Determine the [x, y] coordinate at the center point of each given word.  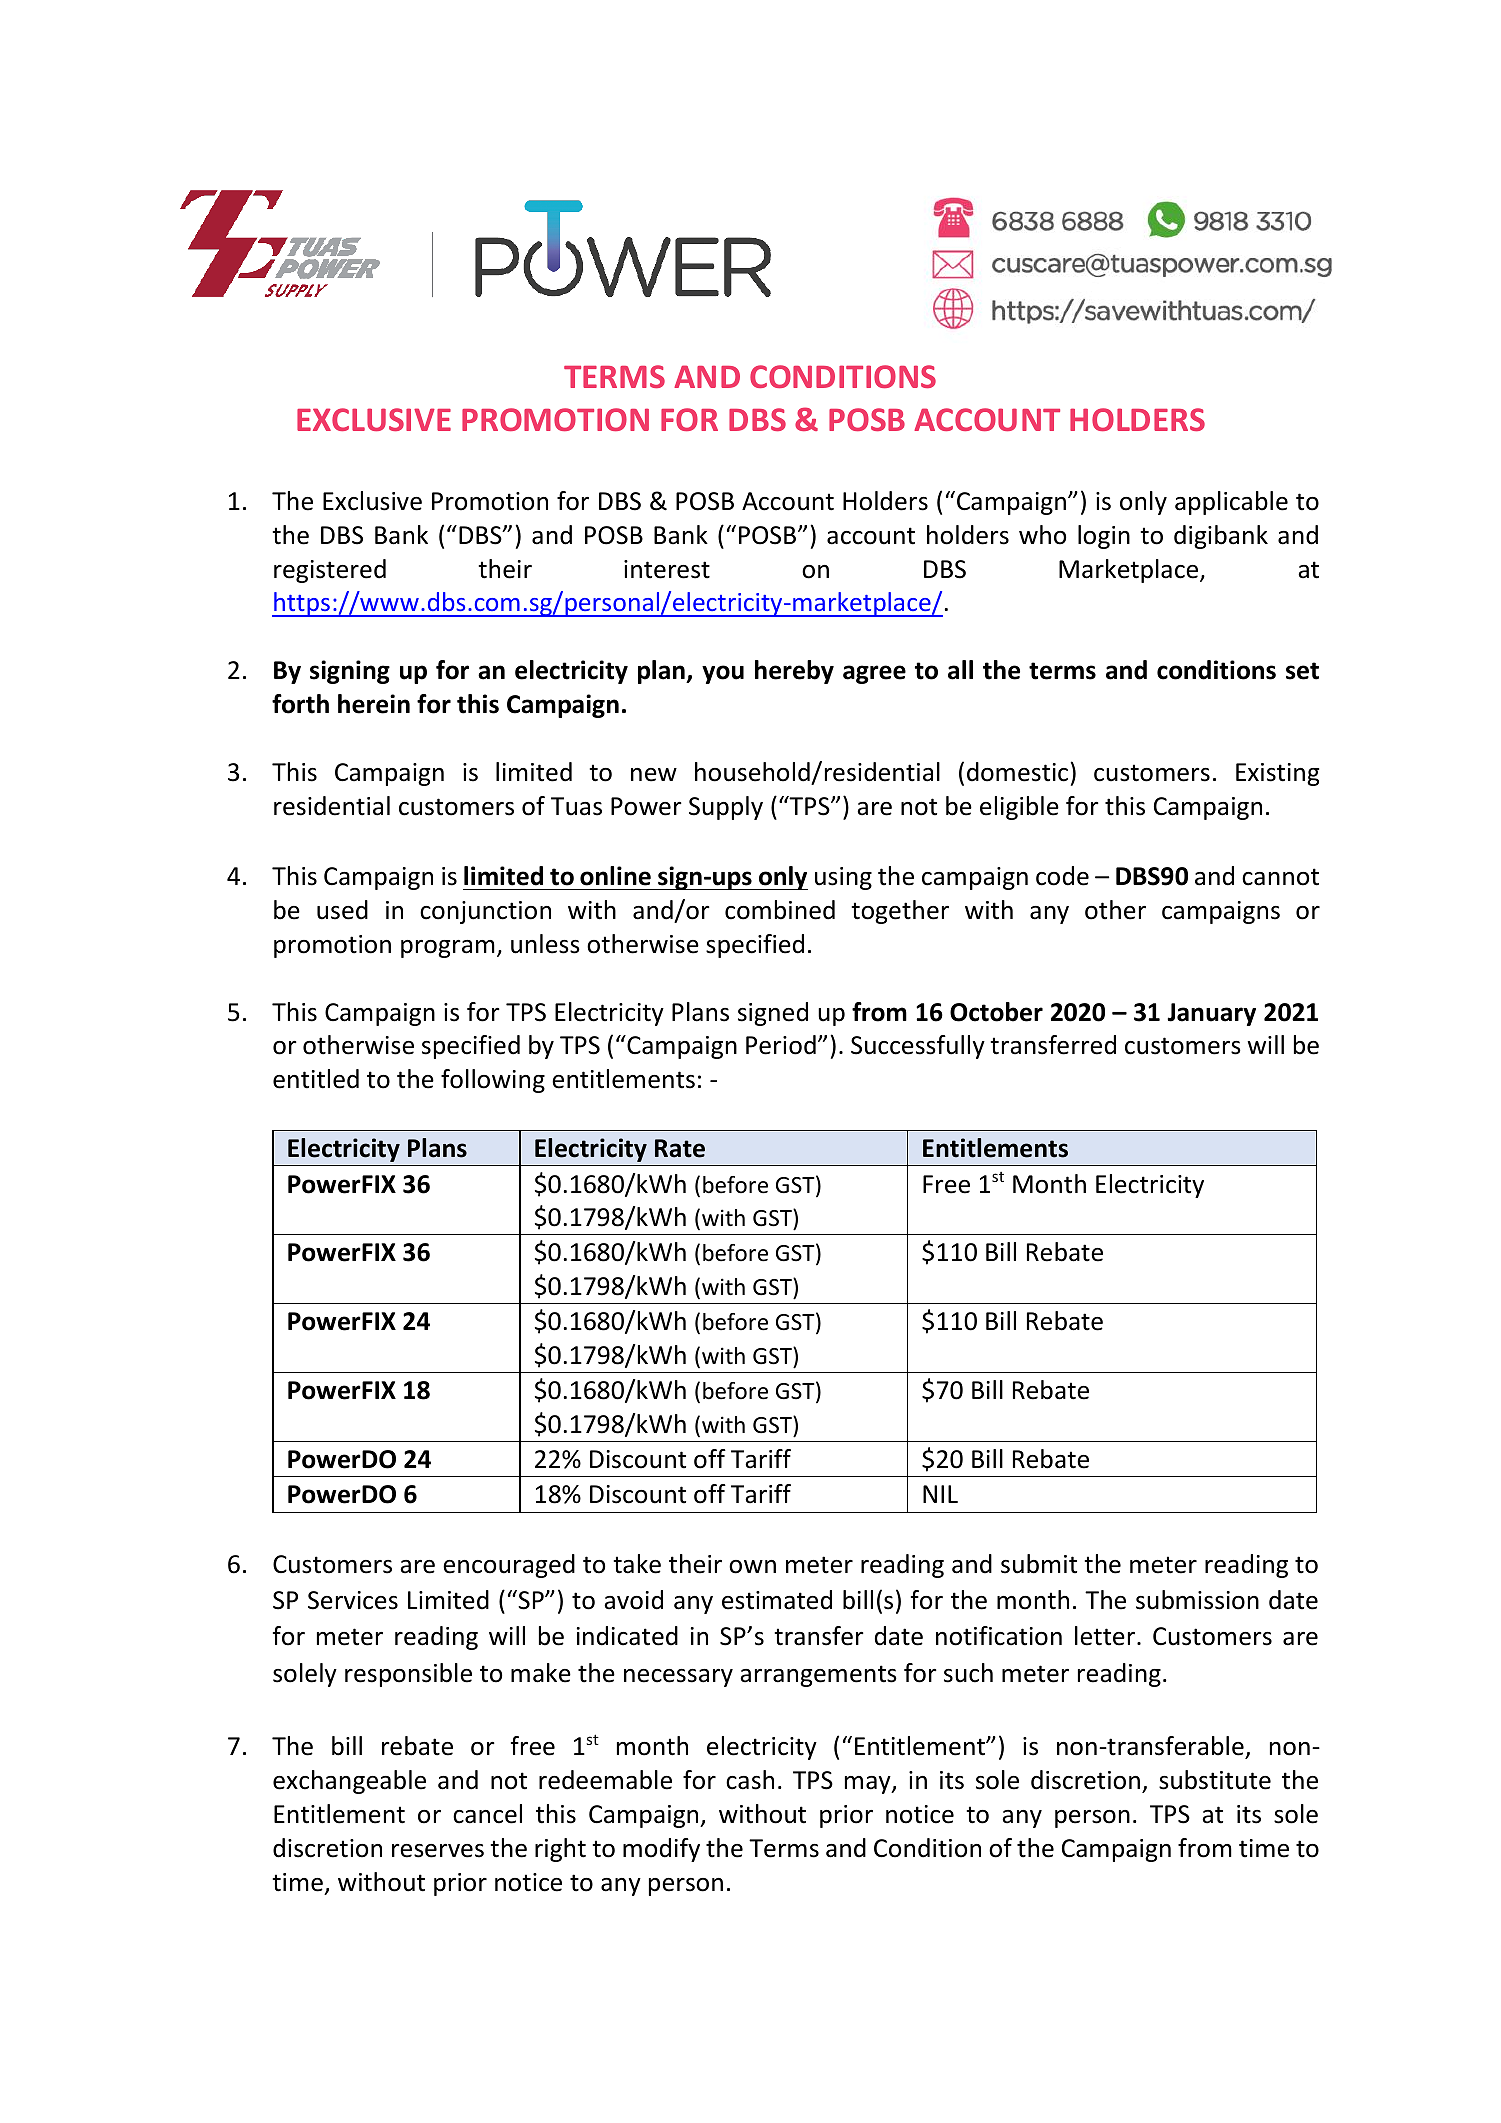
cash [750, 1780]
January [1211, 1014]
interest [667, 569]
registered [330, 571]
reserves [438, 1851]
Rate [680, 1148]
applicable [1231, 503]
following [493, 1081]
